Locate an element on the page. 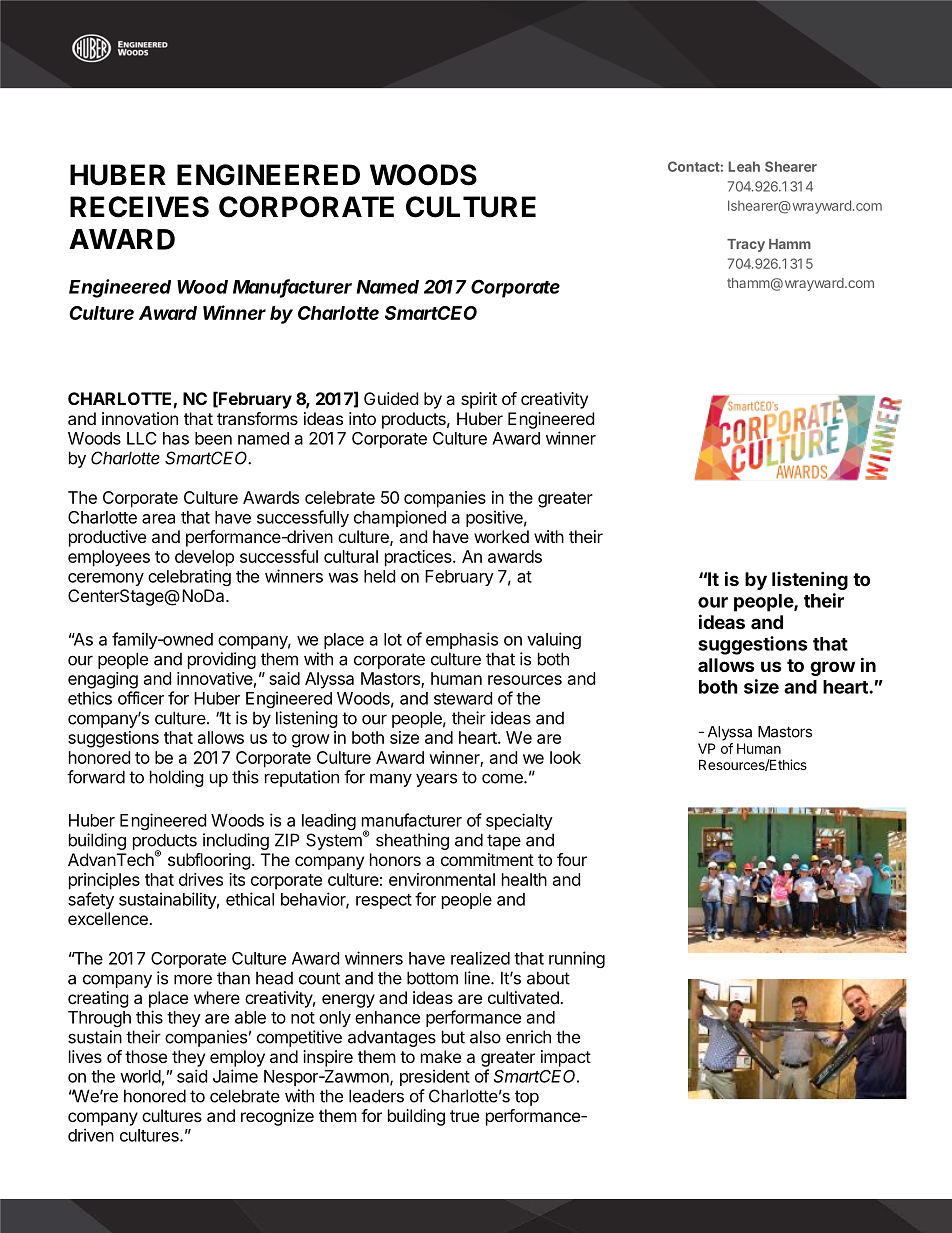 The width and height of the image is (952, 1233). providing is located at coordinates (222, 660).
